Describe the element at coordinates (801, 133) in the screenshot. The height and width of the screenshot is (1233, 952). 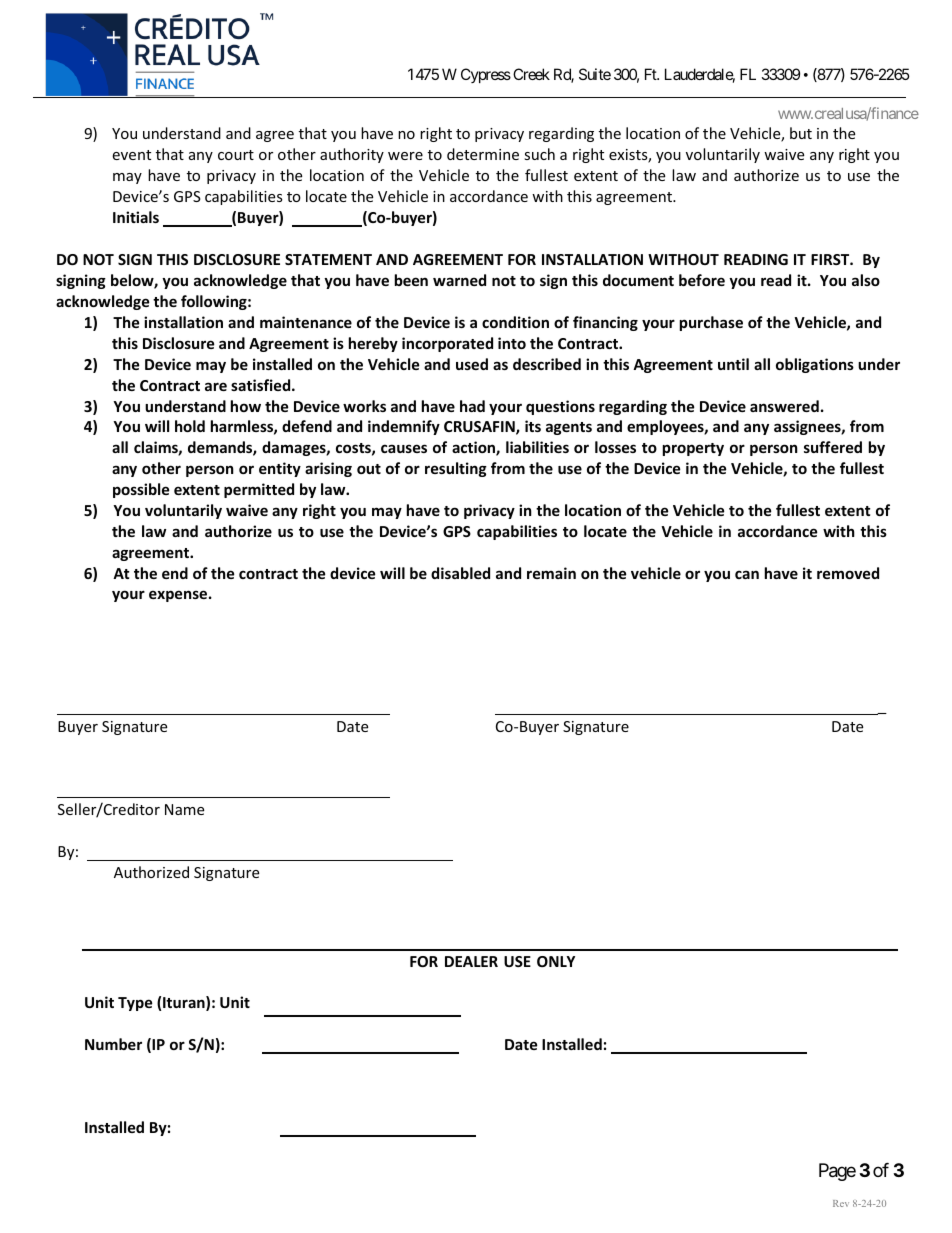
I see `but` at that location.
